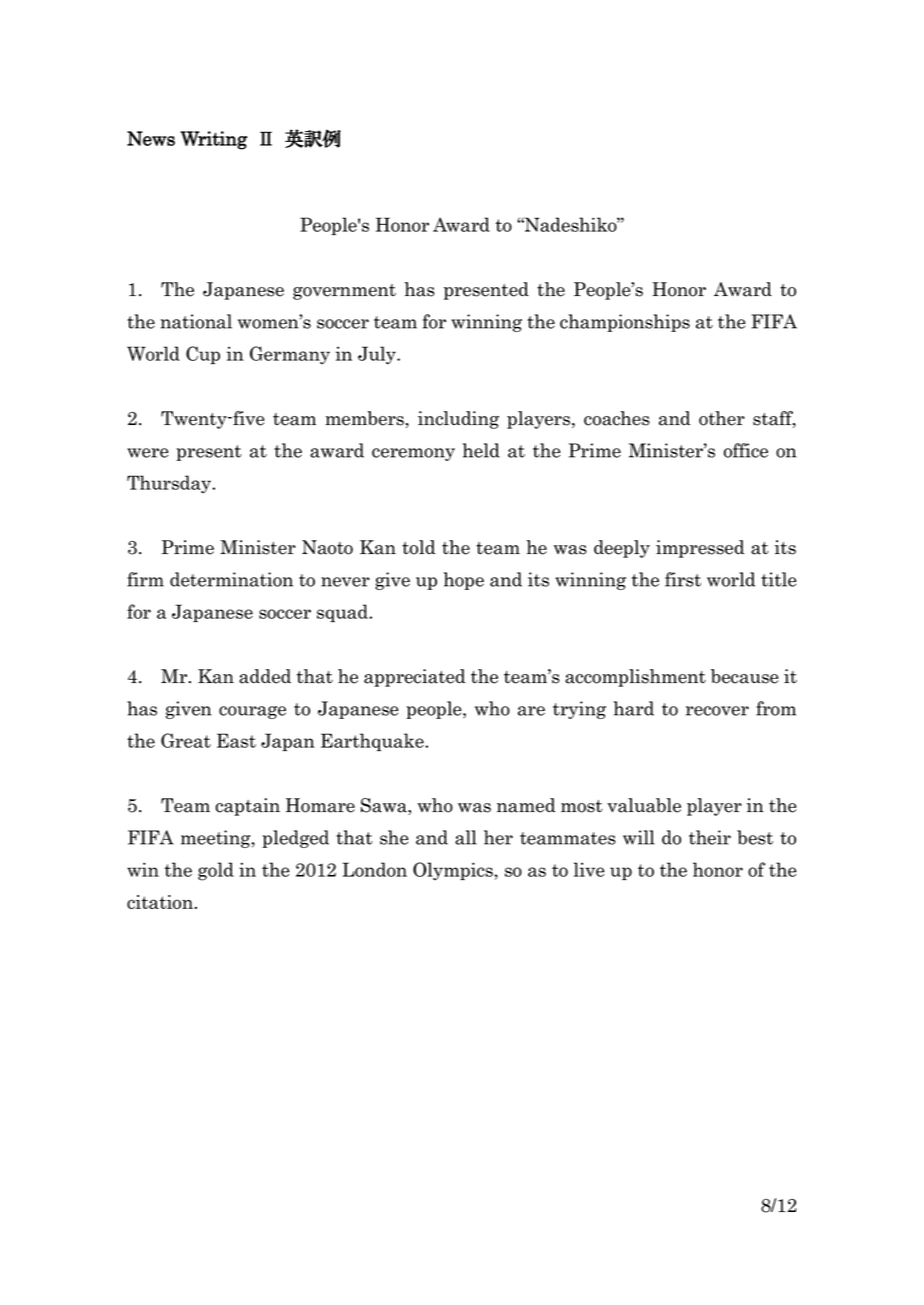 This screenshot has width=924, height=1305. What do you see at coordinates (252, 712) in the screenshot?
I see `courage` at bounding box center [252, 712].
